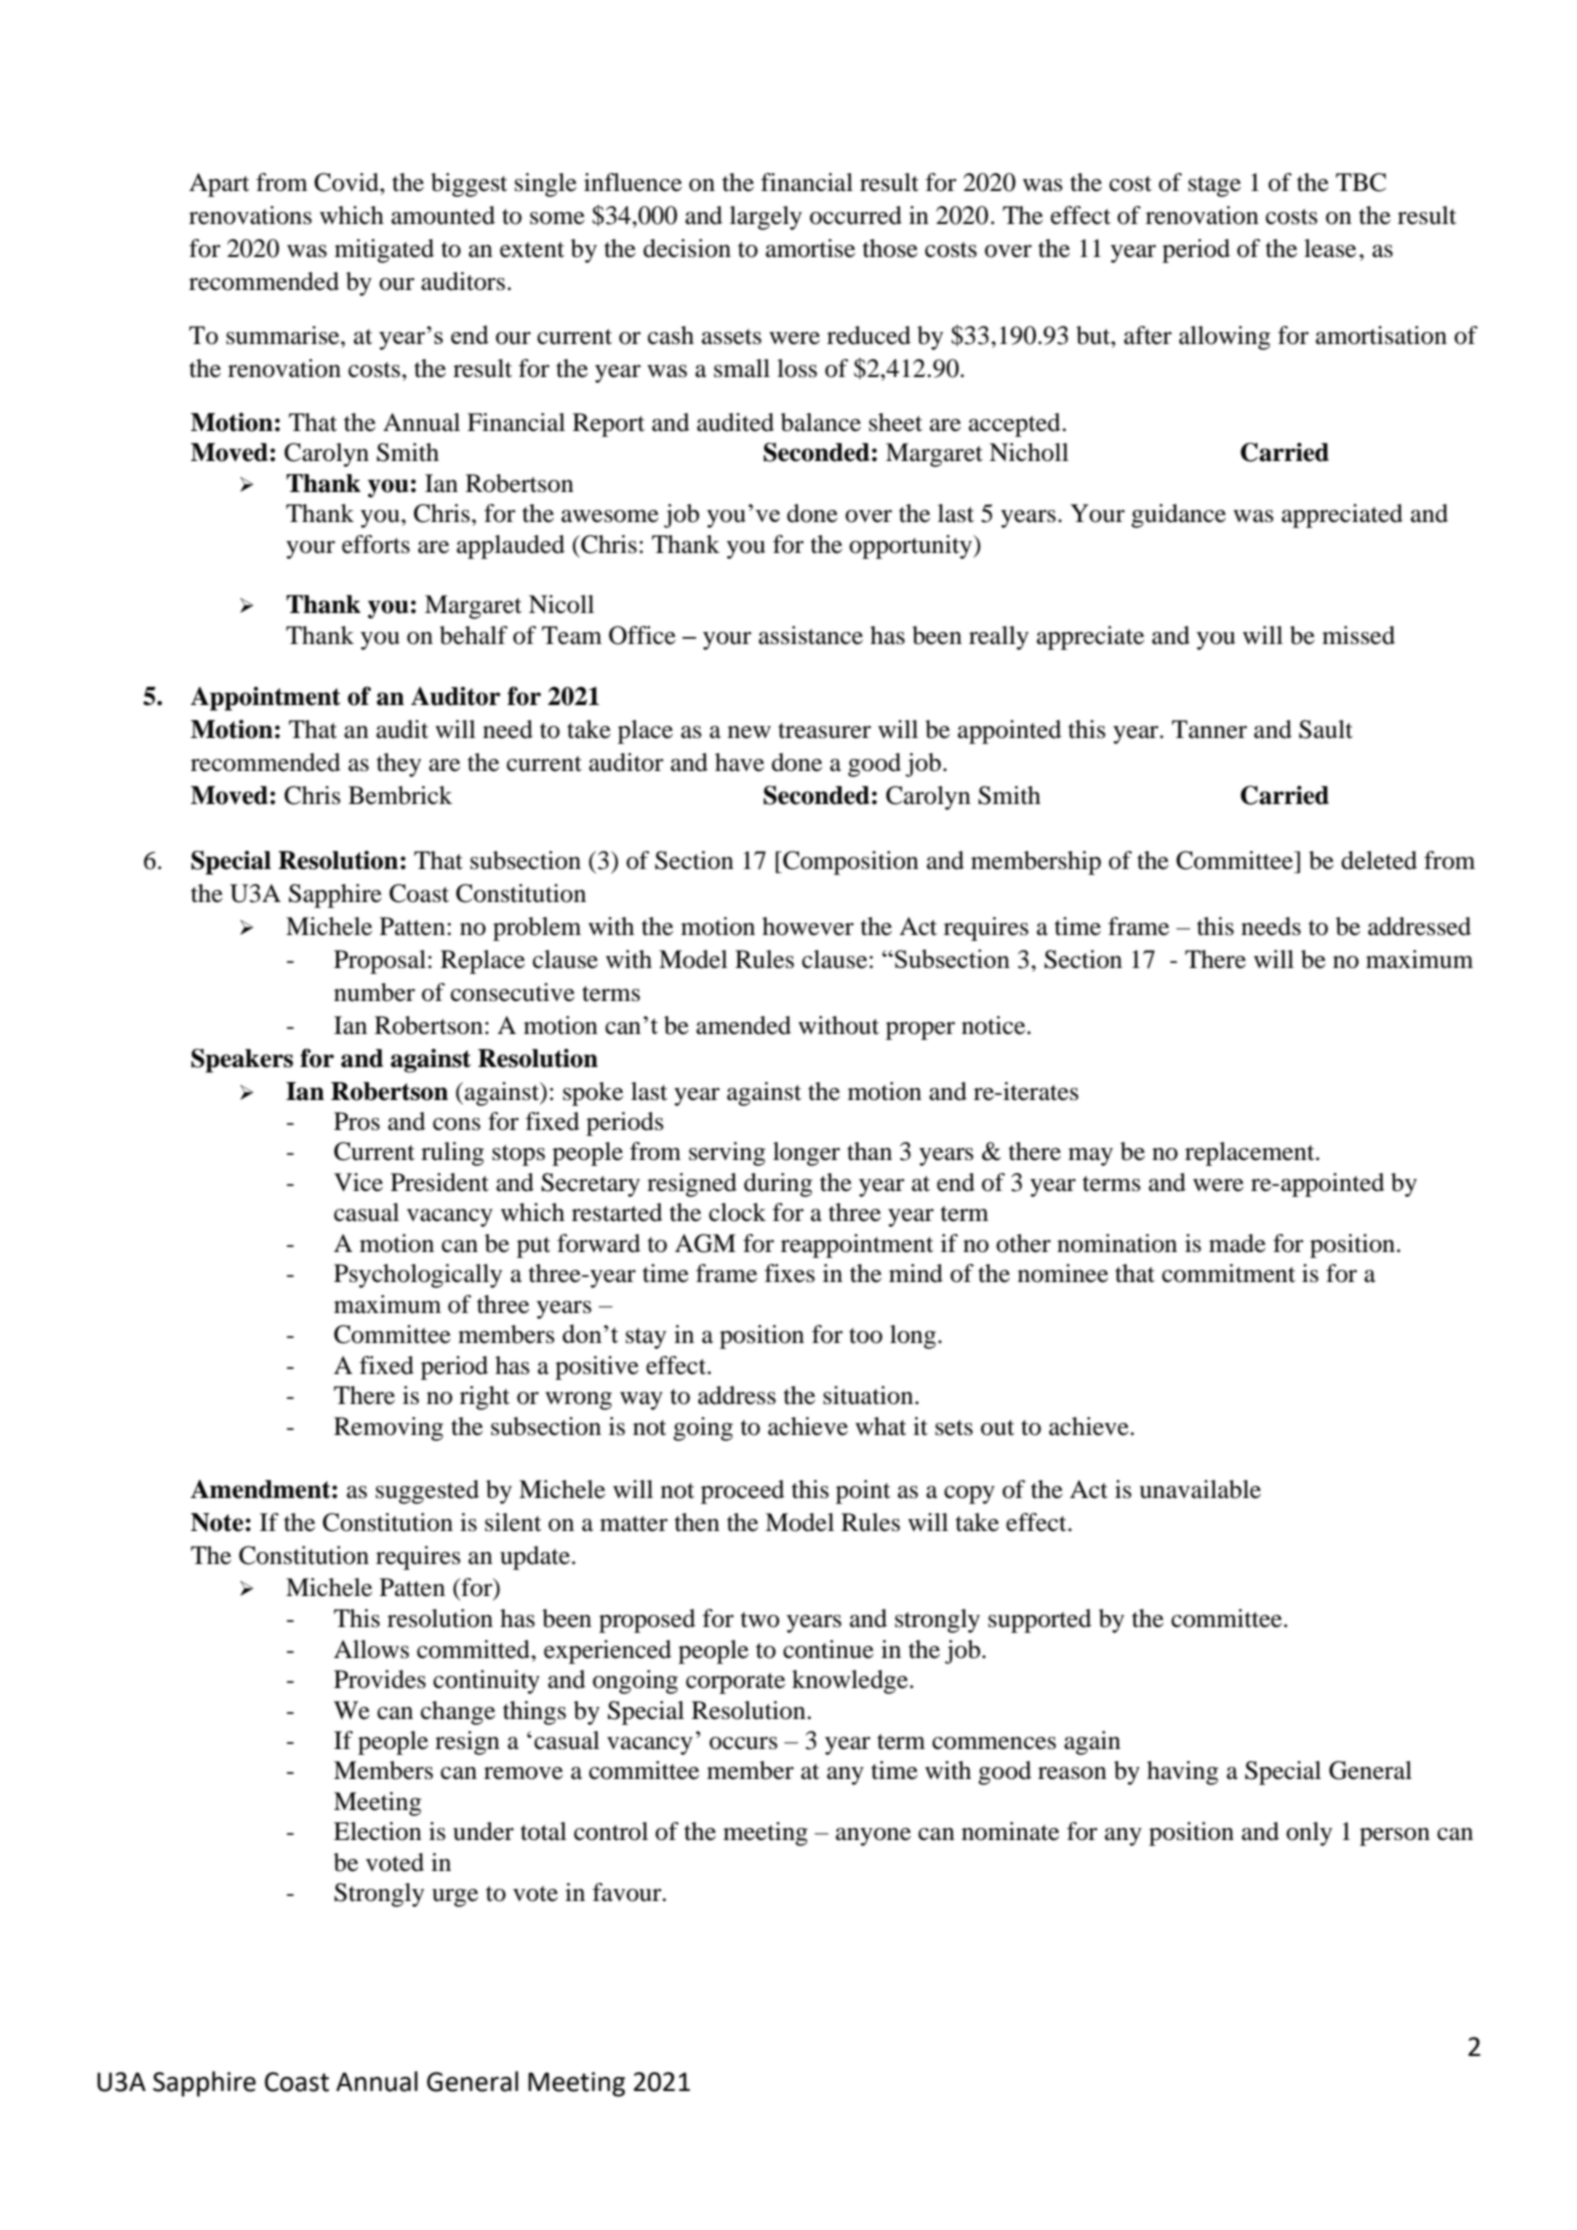 Image resolution: width=1577 pixels, height=2230 pixels. I want to click on stage, so click(1214, 186).
